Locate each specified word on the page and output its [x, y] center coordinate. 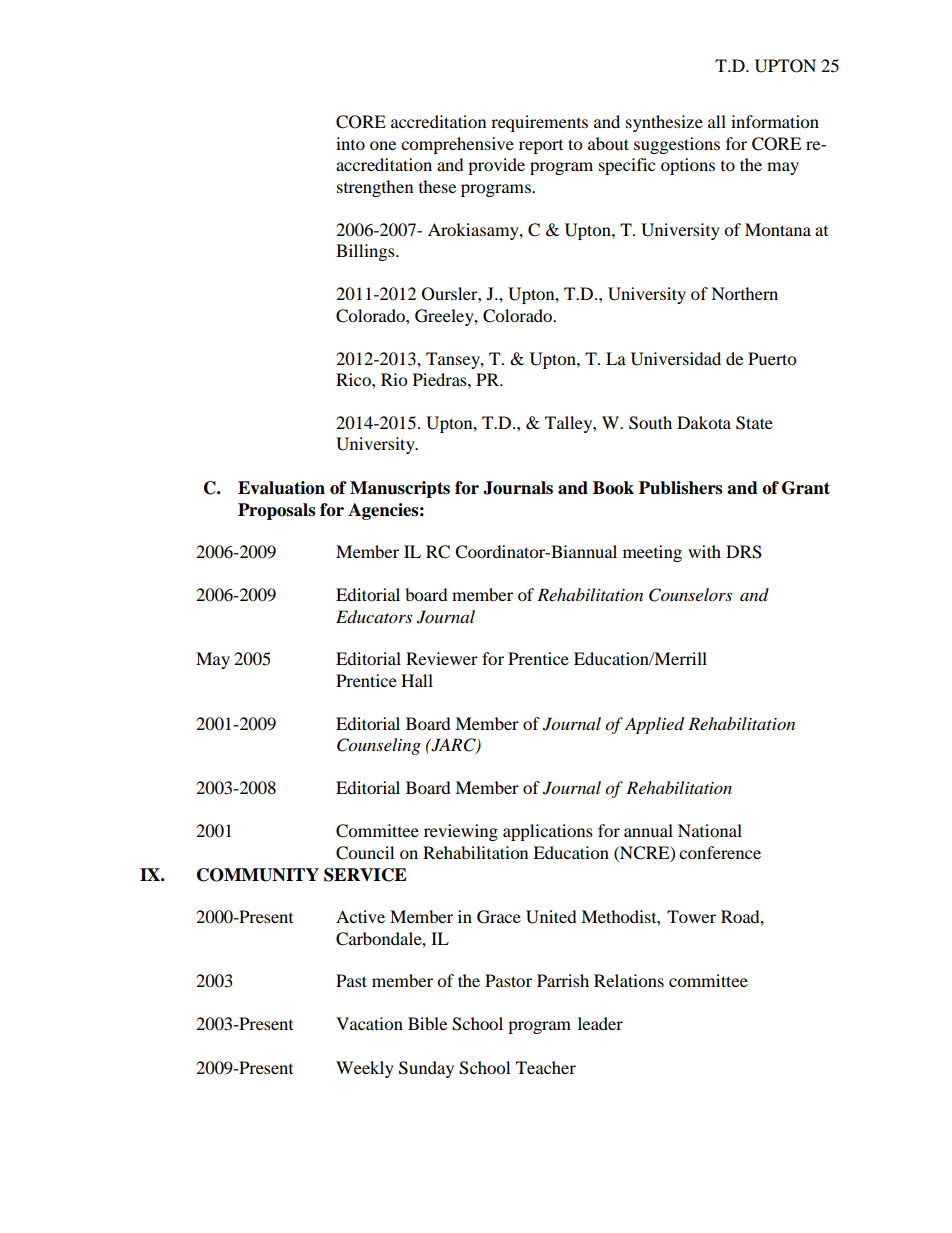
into [350, 143]
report [541, 147]
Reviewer [442, 658]
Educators [374, 617]
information [775, 121]
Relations [629, 980]
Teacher [546, 1067]
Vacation [369, 1023]
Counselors [690, 595]
